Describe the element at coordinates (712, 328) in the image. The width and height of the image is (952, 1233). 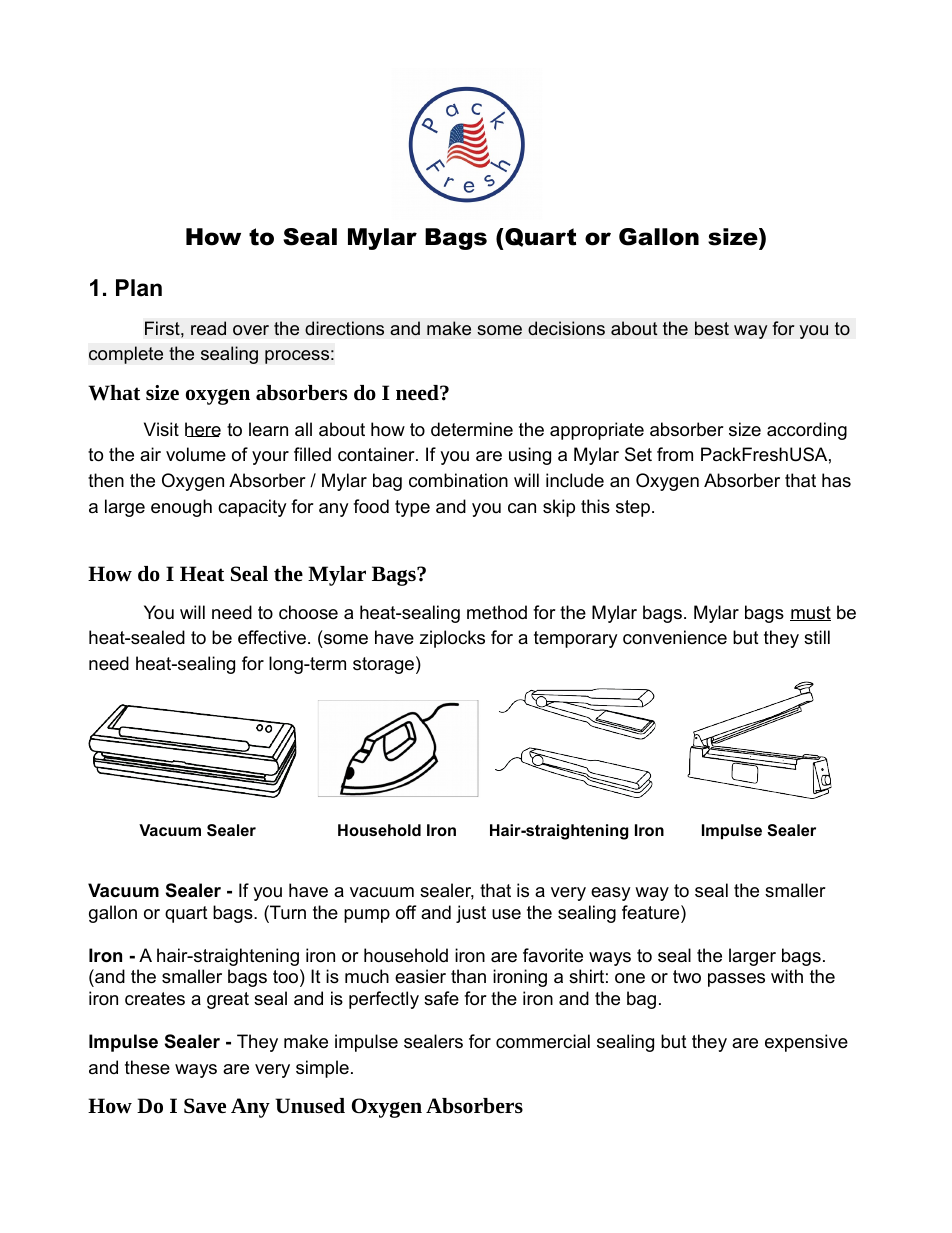
I see `best` at that location.
